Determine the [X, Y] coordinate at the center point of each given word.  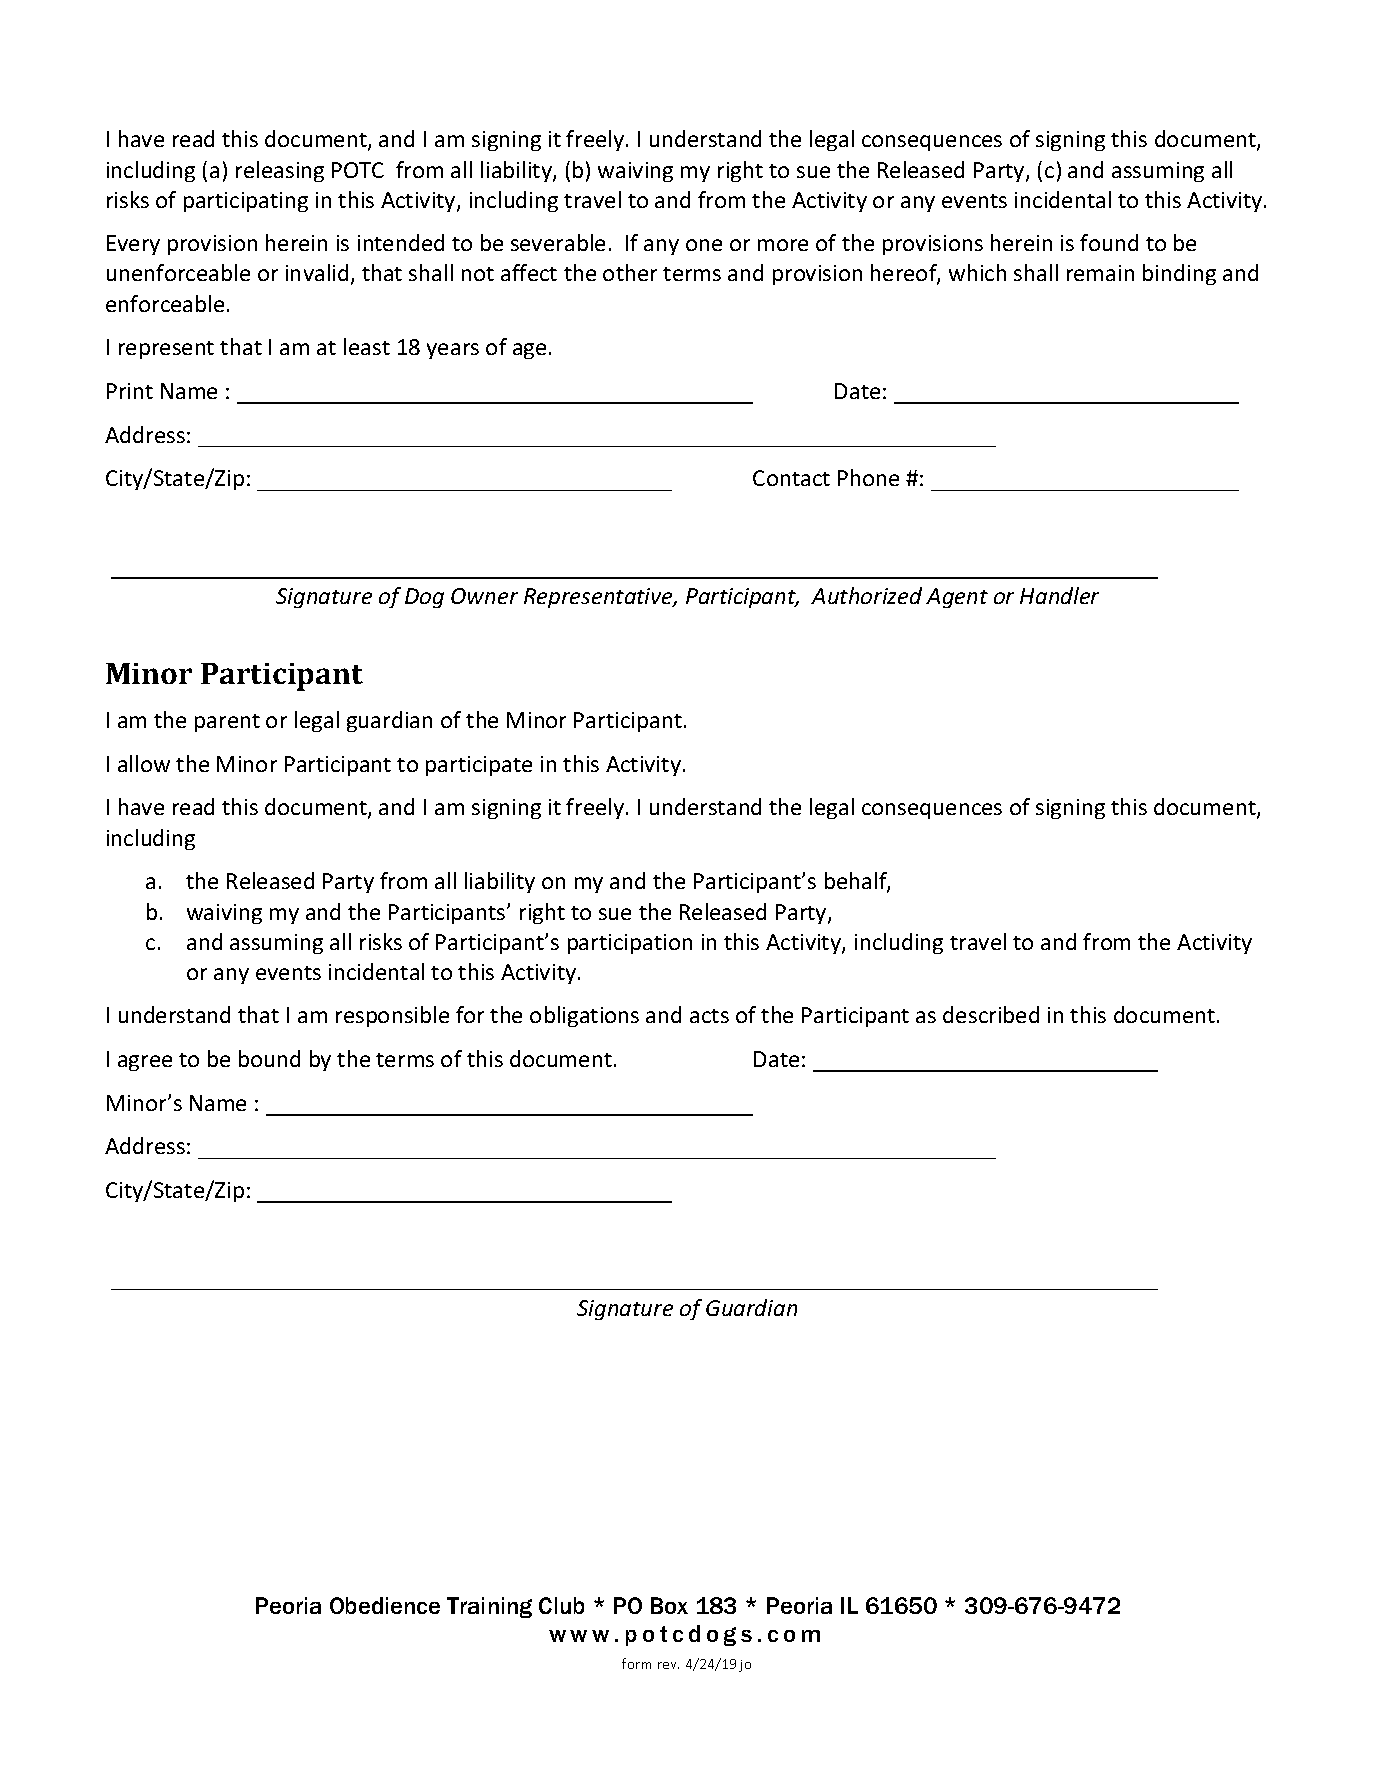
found [1109, 242]
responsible [392, 1016]
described [991, 1014]
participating [246, 202]
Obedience [385, 1605]
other [630, 272]
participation [630, 944]
